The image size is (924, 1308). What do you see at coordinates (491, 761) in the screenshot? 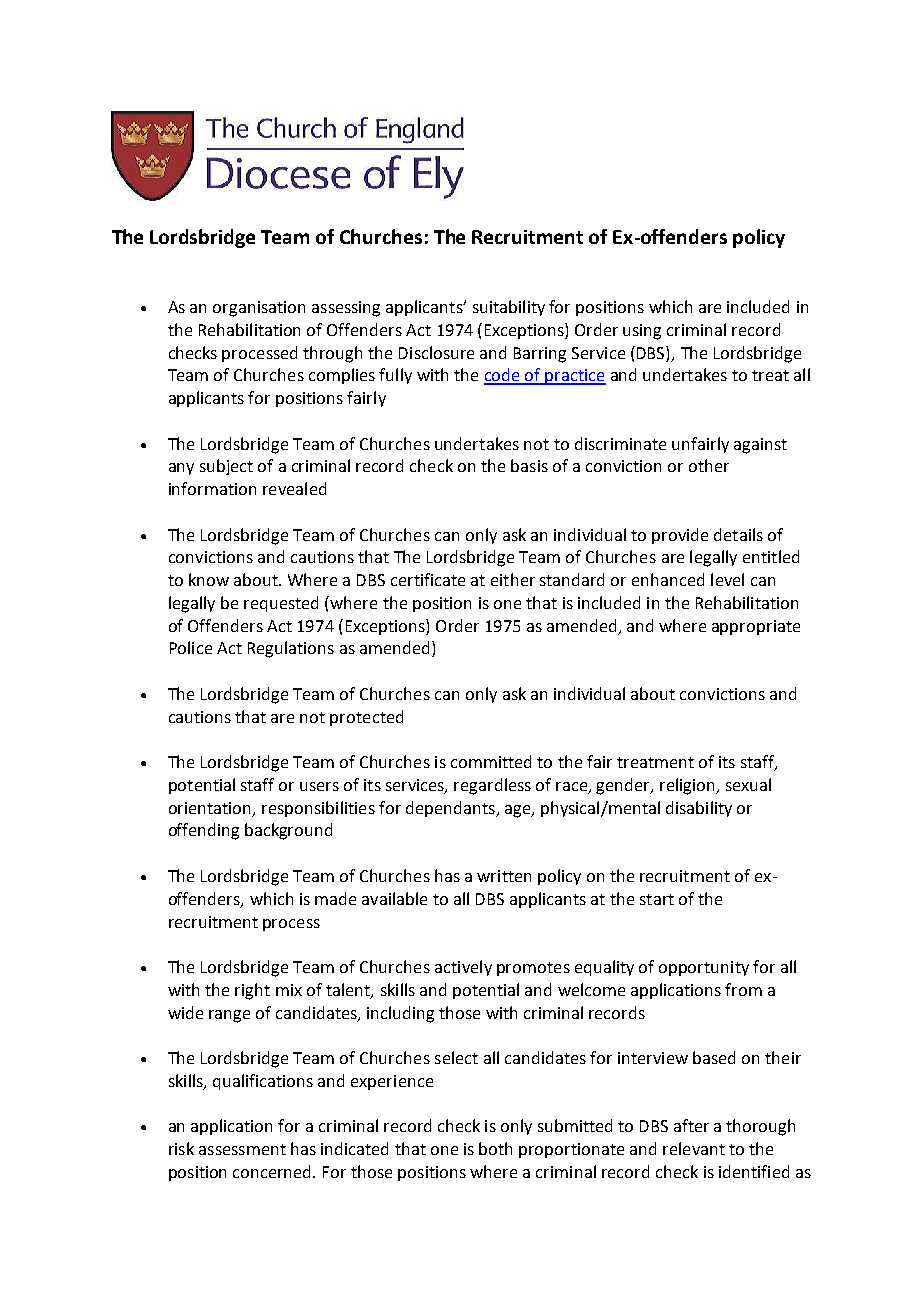
I see `committed` at bounding box center [491, 761].
